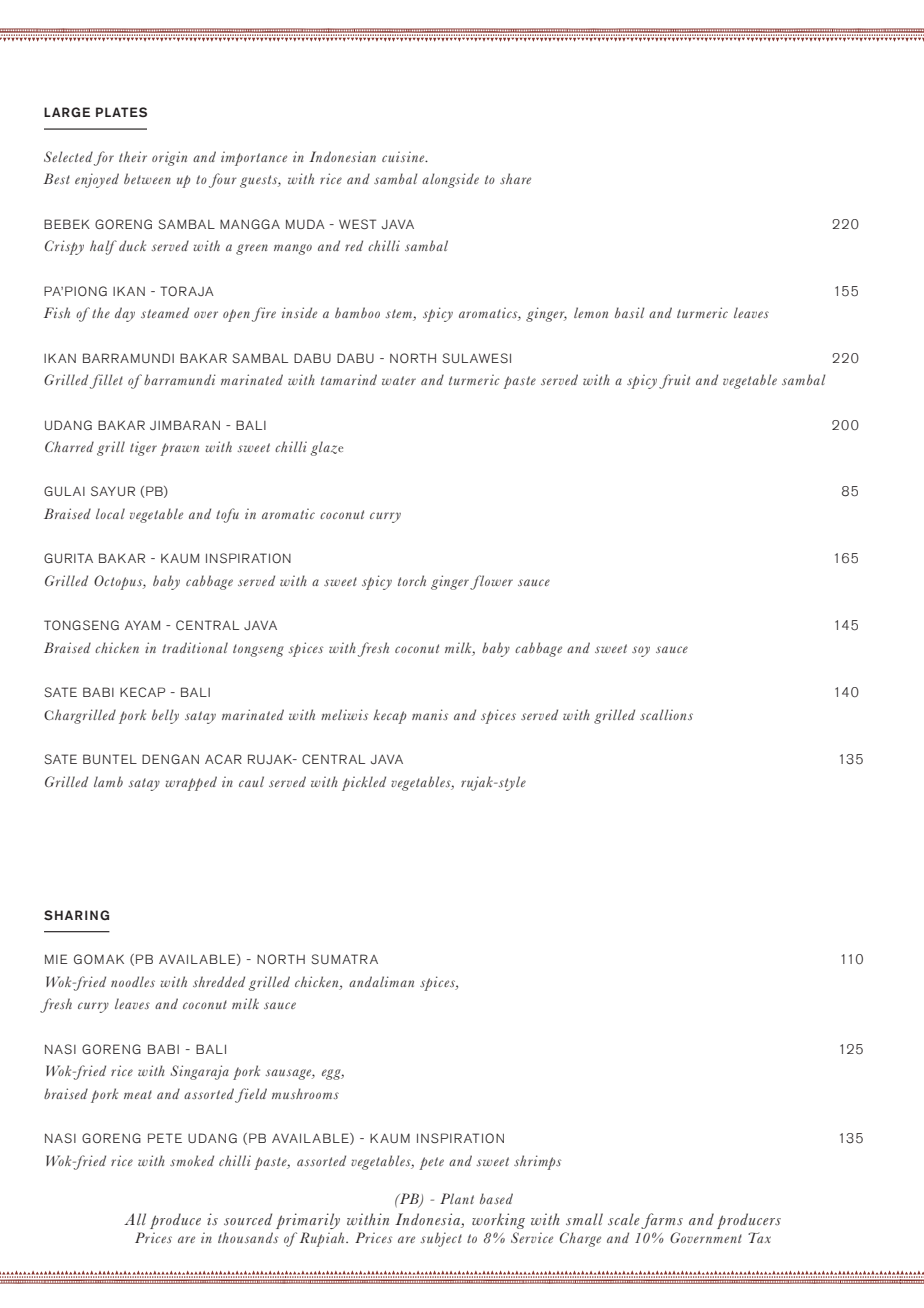 The image size is (924, 1308). What do you see at coordinates (364, 783) in the document?
I see `pickled` at bounding box center [364, 783].
